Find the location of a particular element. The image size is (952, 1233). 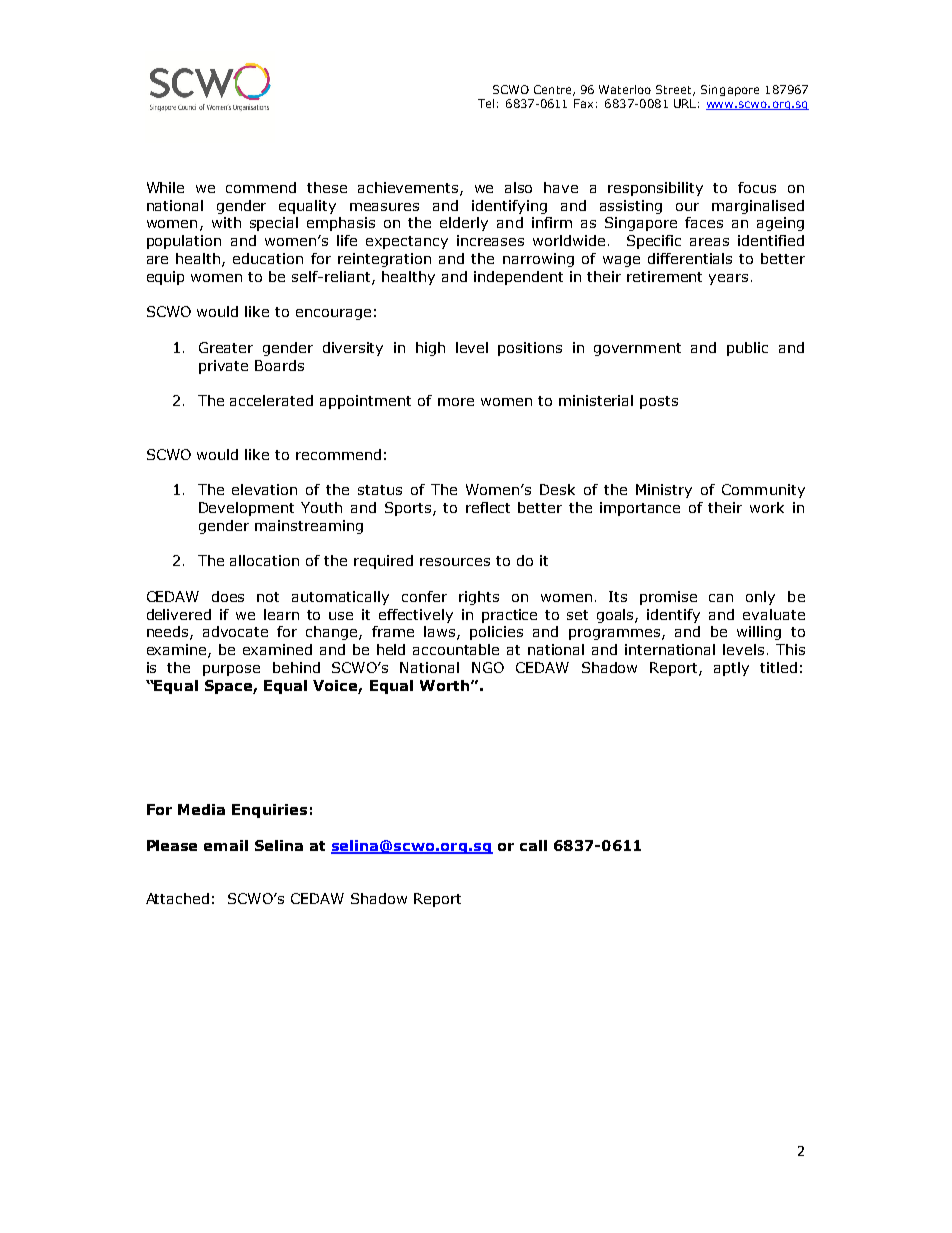

public is located at coordinates (747, 349).
